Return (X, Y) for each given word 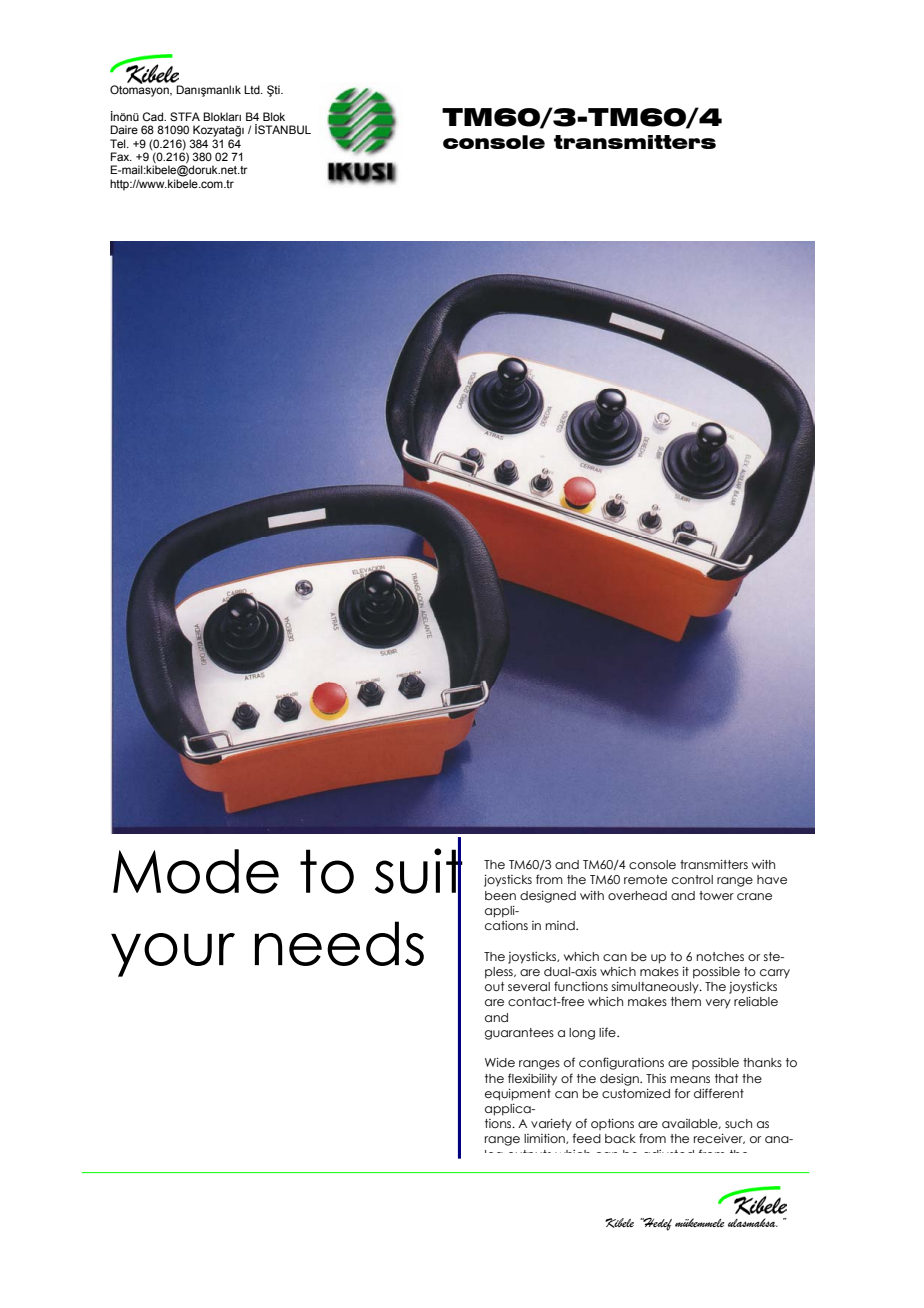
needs (339, 943)
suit (419, 871)
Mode (196, 871)
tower (716, 895)
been (500, 895)
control (692, 879)
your (173, 955)
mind (561, 925)
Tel (119, 143)
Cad (153, 116)
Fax (121, 156)
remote (645, 879)
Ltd (253, 89)
